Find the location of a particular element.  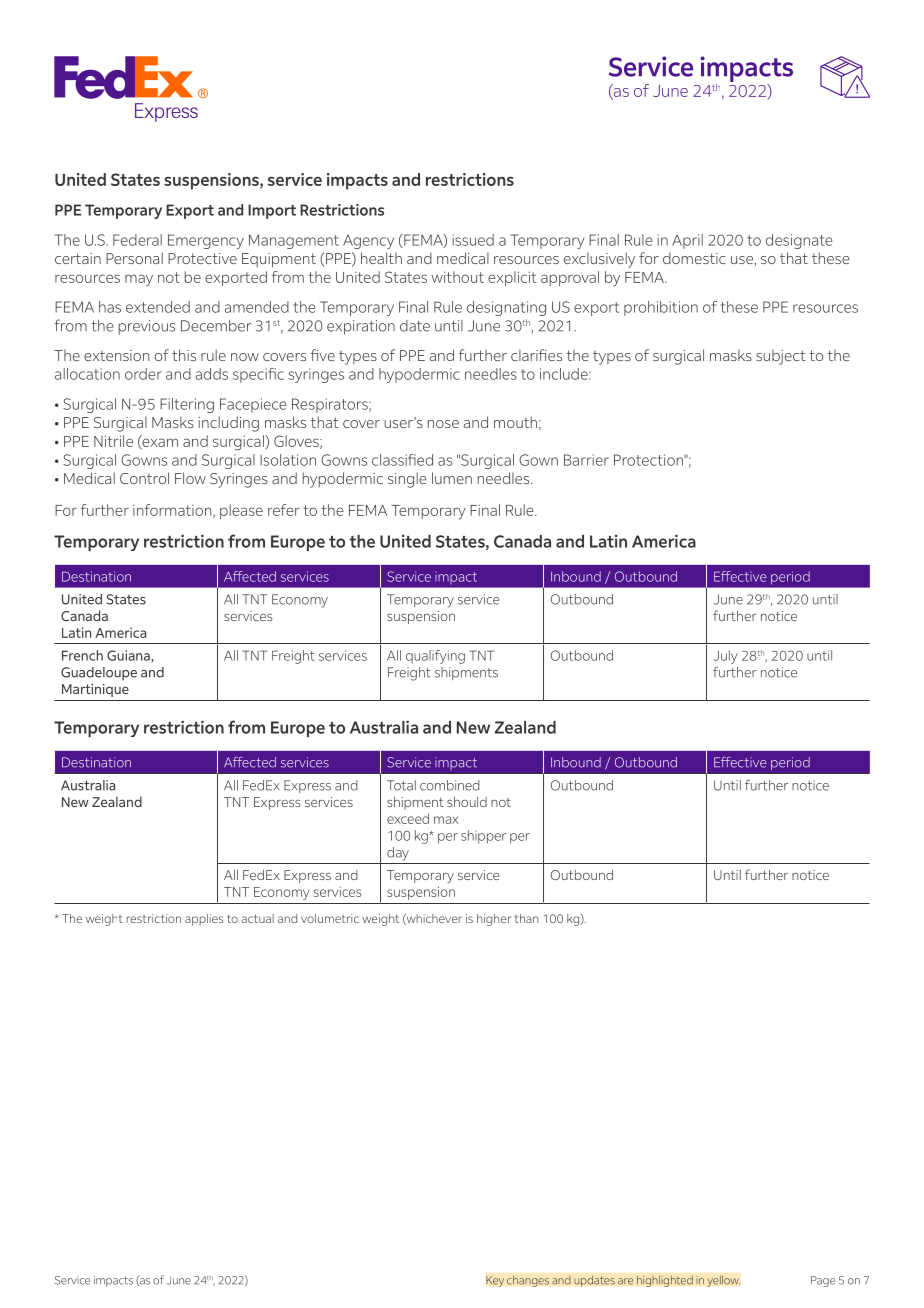

higher is located at coordinates (494, 920).
